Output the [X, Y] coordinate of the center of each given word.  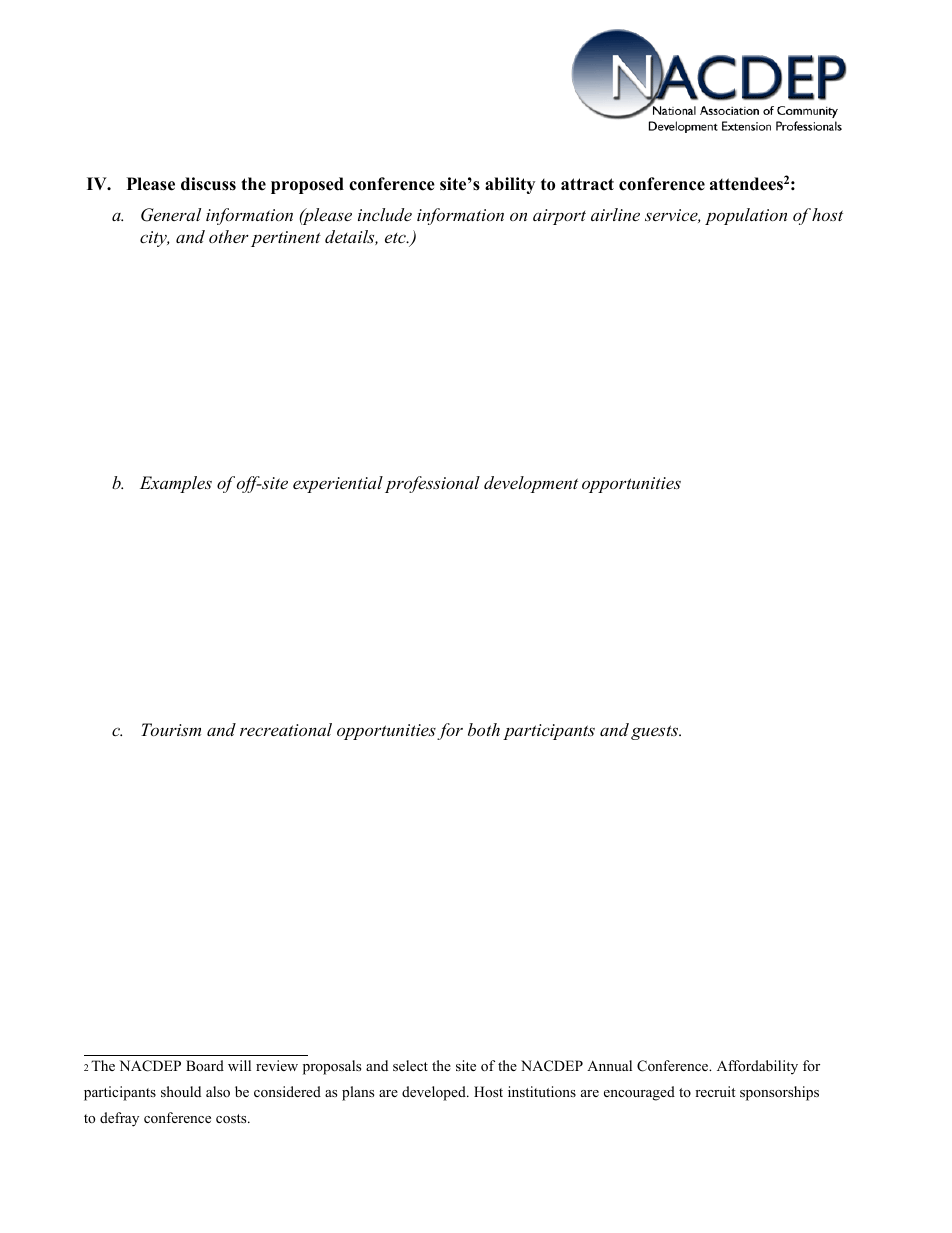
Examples [176, 484]
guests [655, 732]
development [531, 484]
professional [432, 484]
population [746, 216]
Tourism [171, 729]
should [181, 1091]
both [484, 729]
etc [396, 238]
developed [435, 1093]
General [171, 215]
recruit [715, 1091]
